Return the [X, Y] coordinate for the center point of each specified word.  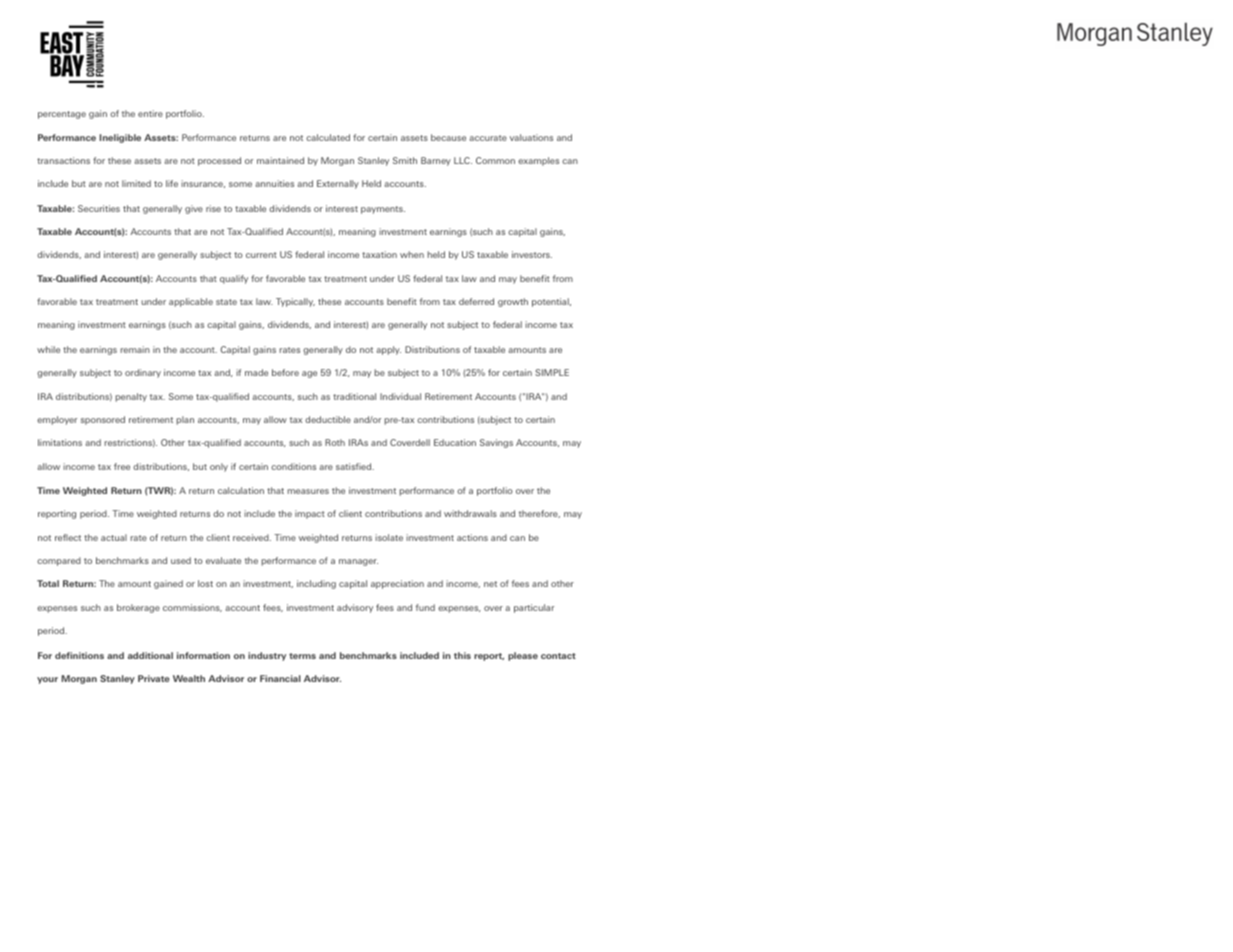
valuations [531, 137]
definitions [79, 655]
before [285, 372]
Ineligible [120, 138]
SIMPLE [552, 372]
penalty [131, 397]
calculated [328, 137]
